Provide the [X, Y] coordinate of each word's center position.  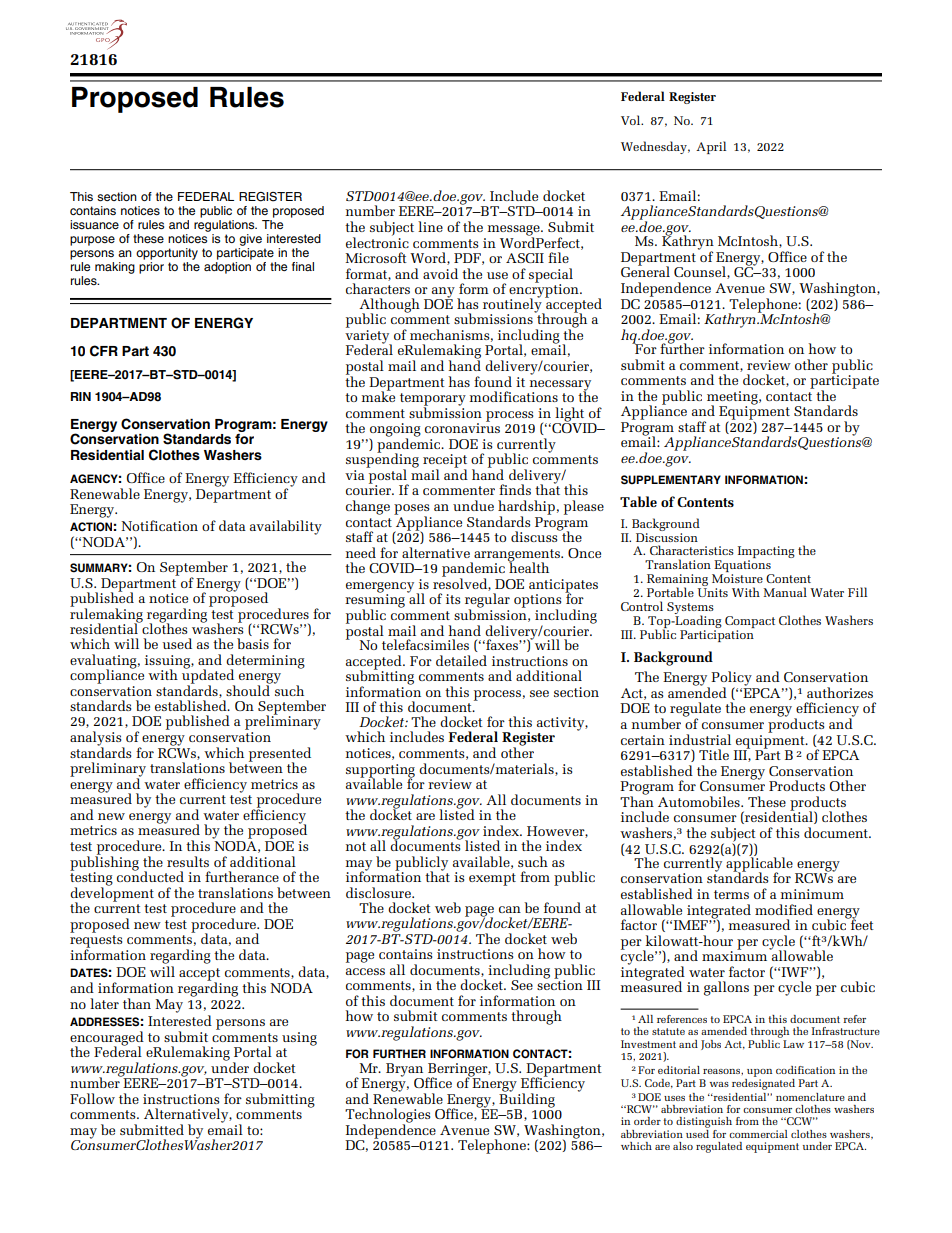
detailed [461, 660]
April [711, 147]
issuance [94, 224]
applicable [759, 864]
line [430, 226]
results [188, 861]
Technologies [387, 1116]
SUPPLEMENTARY [671, 480]
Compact [750, 622]
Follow [92, 1098]
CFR [104, 351]
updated [208, 676]
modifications [514, 396]
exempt [492, 879]
